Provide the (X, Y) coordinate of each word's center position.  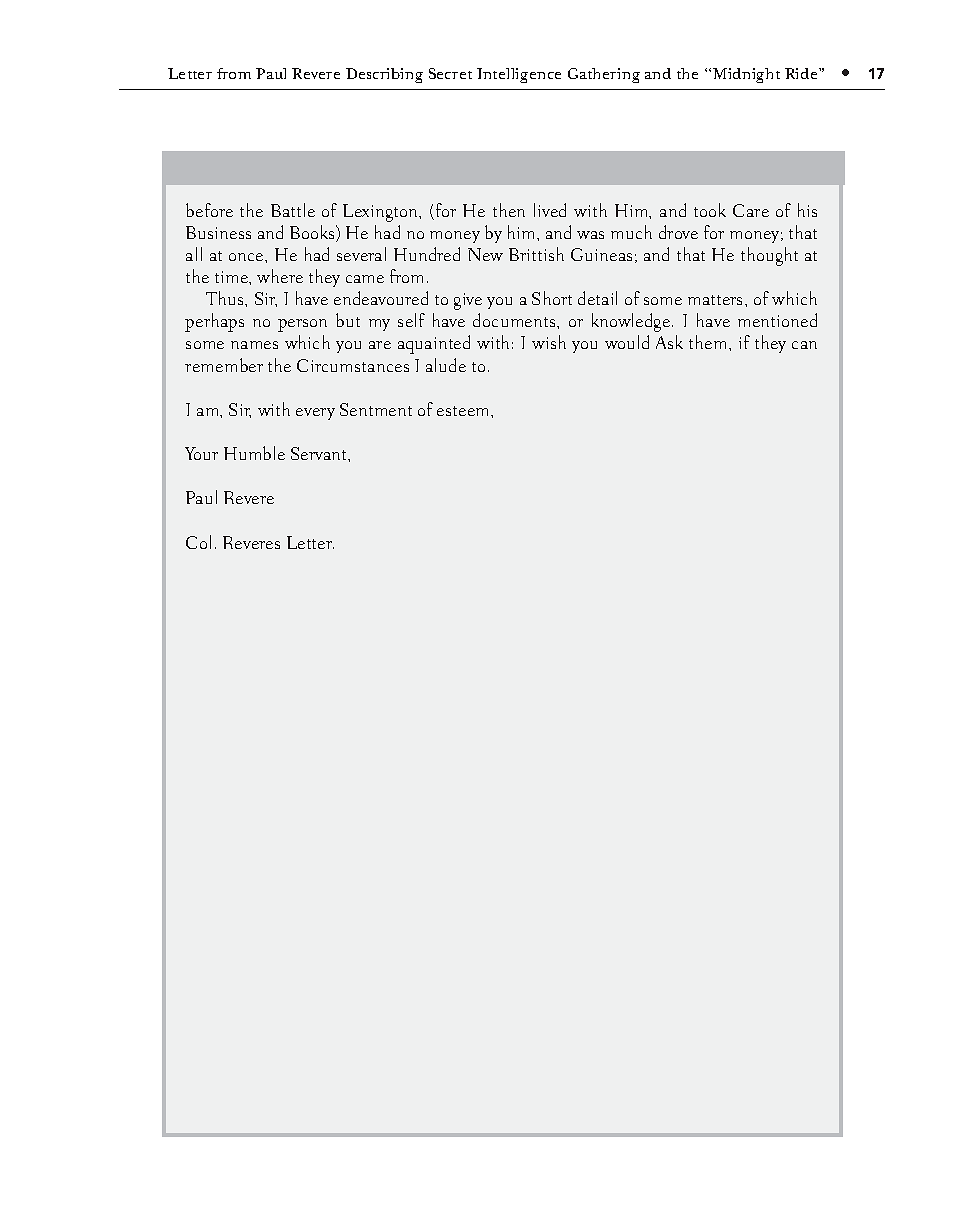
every (315, 414)
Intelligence (519, 75)
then (509, 210)
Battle (293, 210)
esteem (464, 411)
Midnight (746, 75)
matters (717, 300)
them (709, 342)
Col (198, 542)
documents (515, 320)
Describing (384, 75)
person (302, 325)
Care (751, 210)
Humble (254, 453)
